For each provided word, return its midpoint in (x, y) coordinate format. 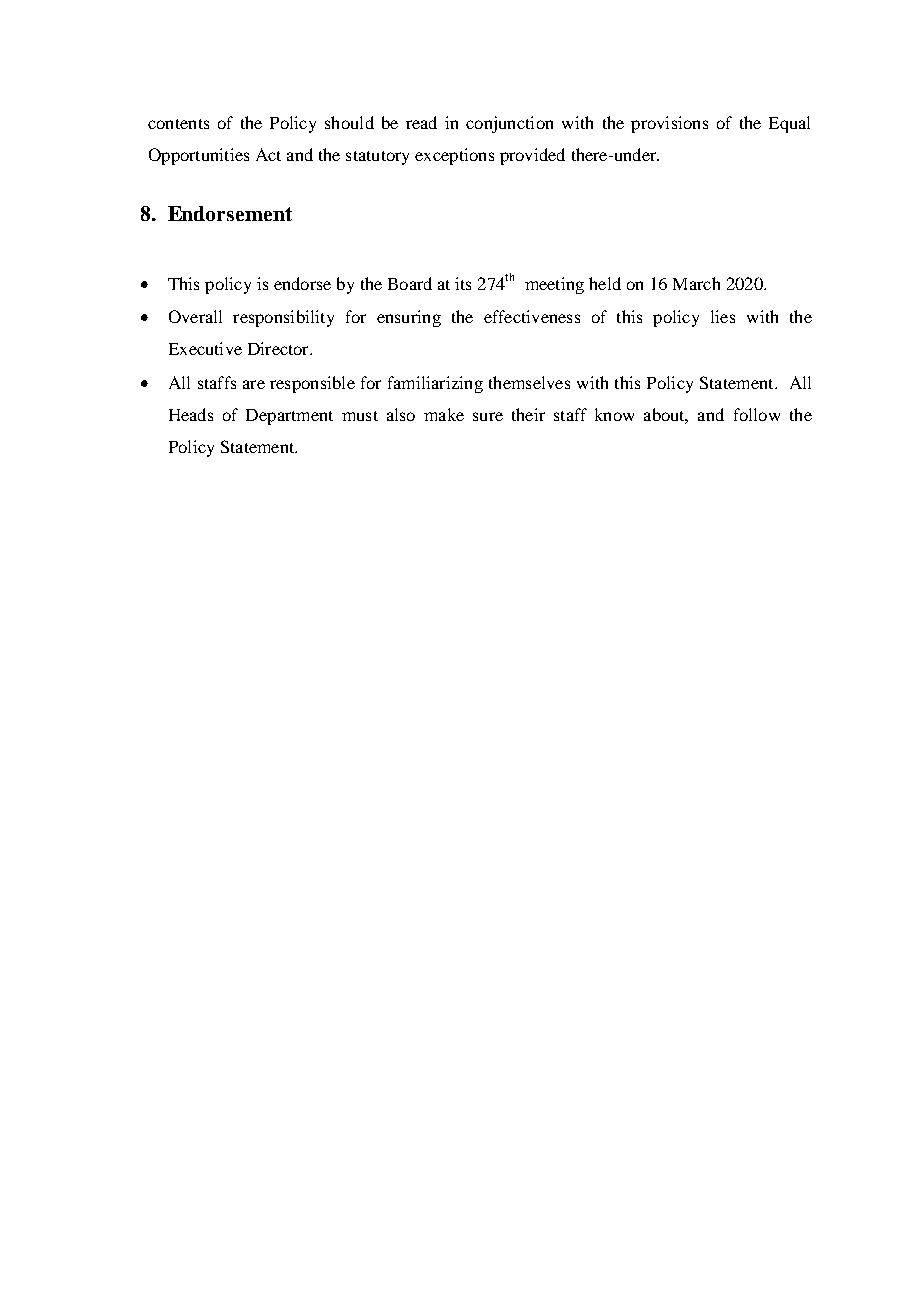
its (463, 283)
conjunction (509, 124)
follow (757, 414)
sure (488, 416)
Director (279, 348)
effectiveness (532, 316)
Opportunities (199, 156)
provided (532, 156)
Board (410, 283)
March (696, 283)
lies (723, 316)
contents (178, 124)
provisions (669, 124)
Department (289, 417)
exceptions (454, 156)
